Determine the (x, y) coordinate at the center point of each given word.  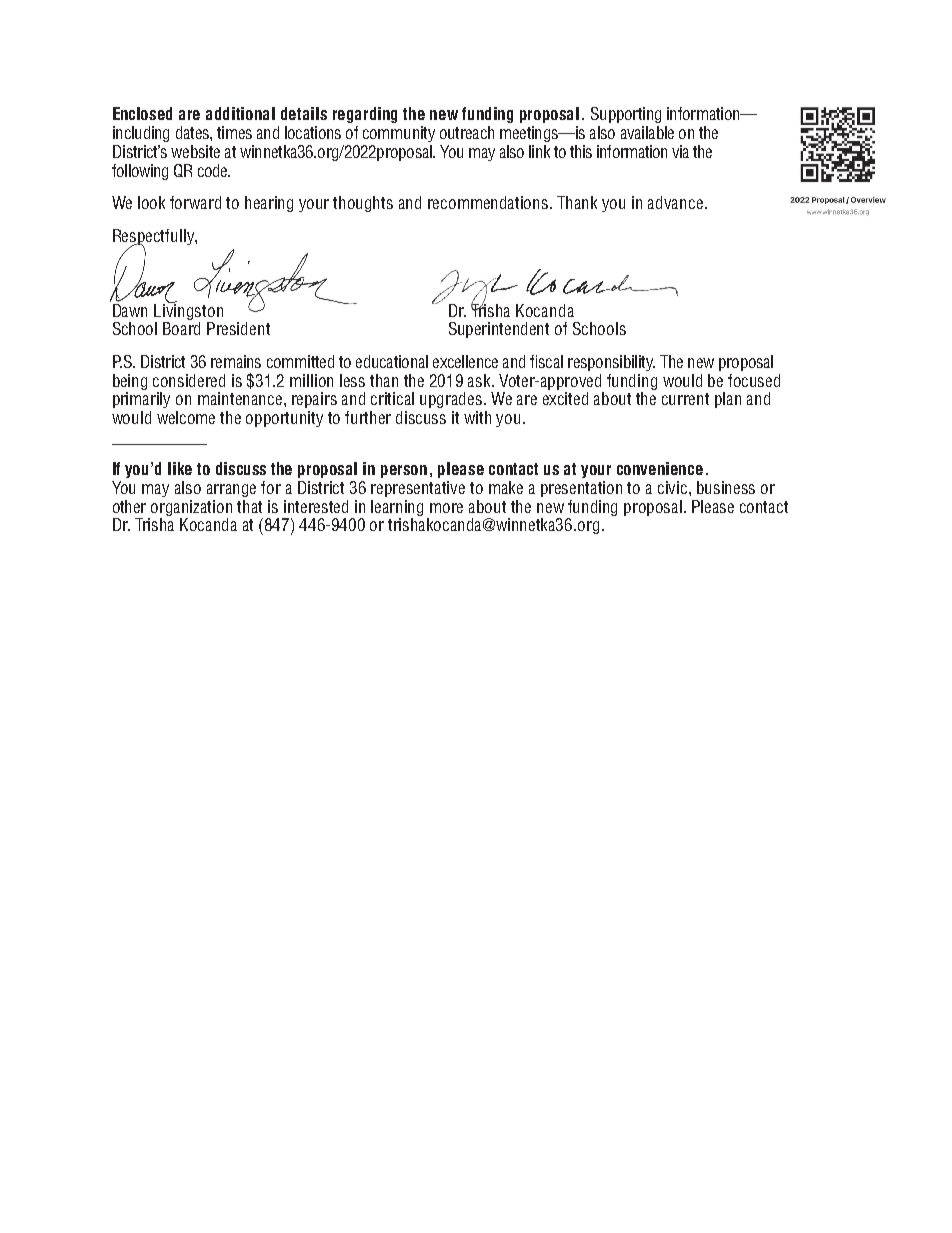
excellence (465, 361)
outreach (467, 132)
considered (189, 380)
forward (195, 202)
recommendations (489, 202)
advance (675, 202)
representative (418, 489)
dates (193, 132)
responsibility (611, 363)
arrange (231, 490)
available (647, 132)
